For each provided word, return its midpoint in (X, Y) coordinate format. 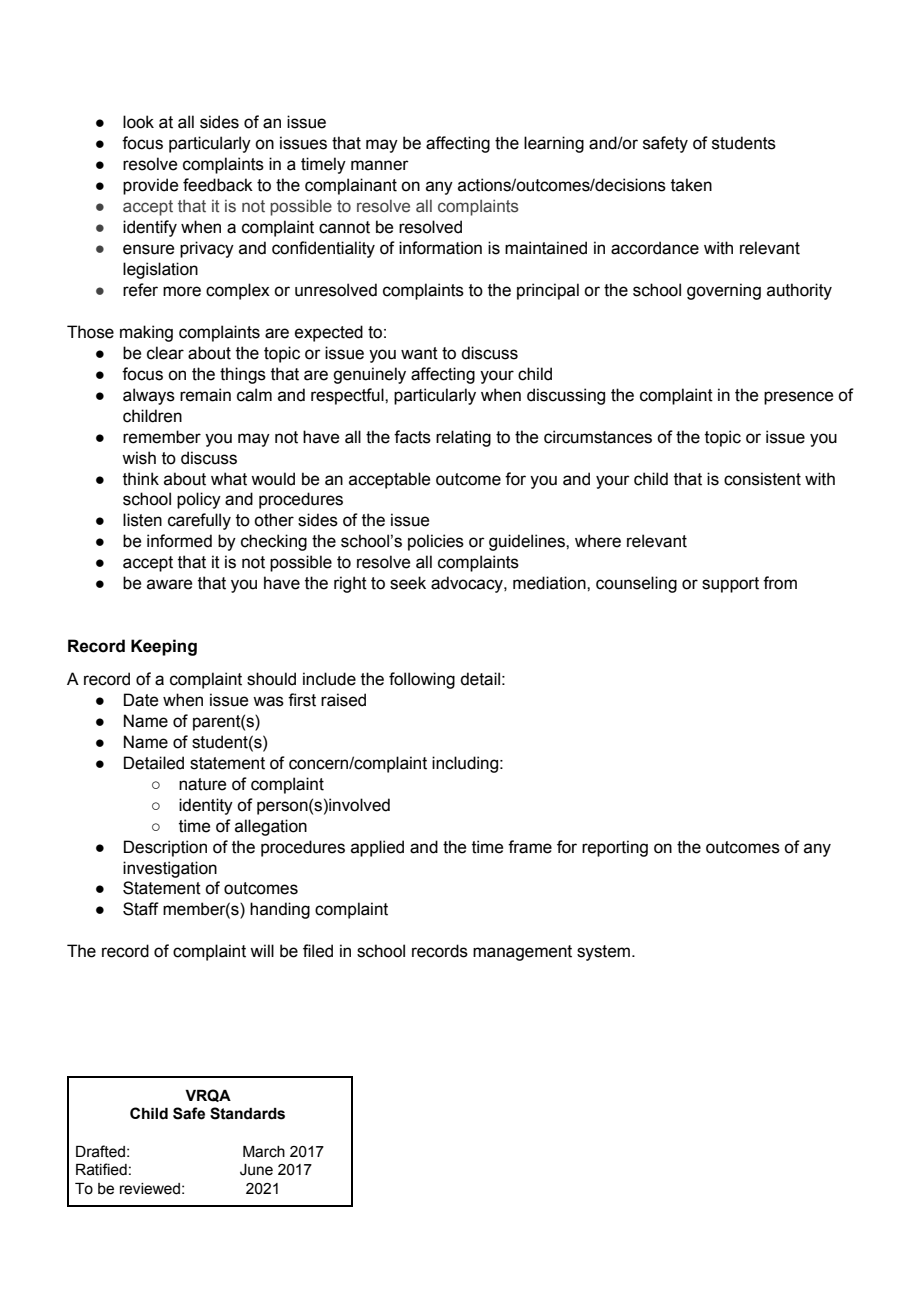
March (264, 1152)
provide (150, 186)
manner (380, 165)
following (422, 680)
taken (691, 185)
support (730, 585)
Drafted (100, 1151)
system (603, 953)
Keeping (164, 647)
